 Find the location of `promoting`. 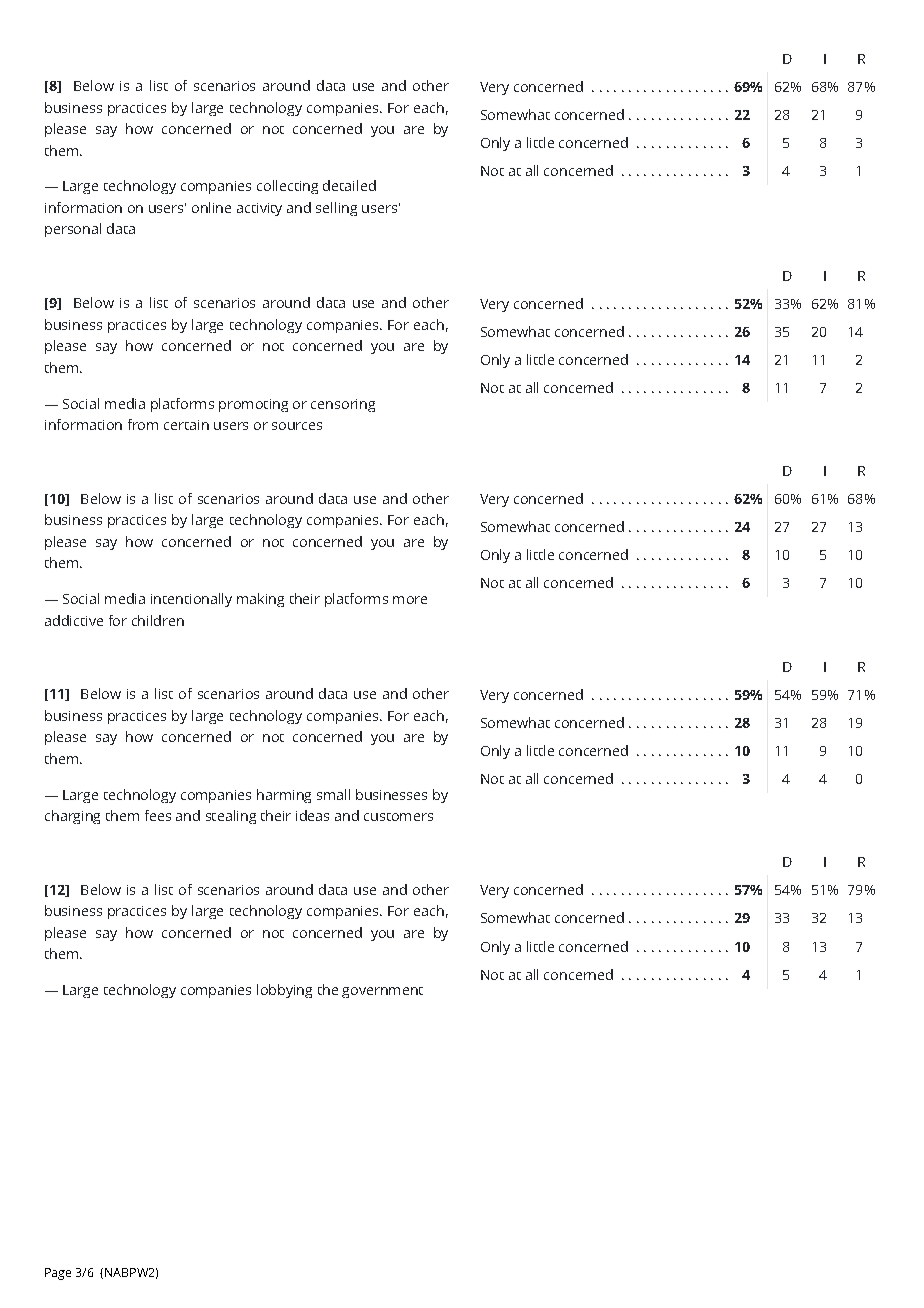

promoting is located at coordinates (253, 405).
